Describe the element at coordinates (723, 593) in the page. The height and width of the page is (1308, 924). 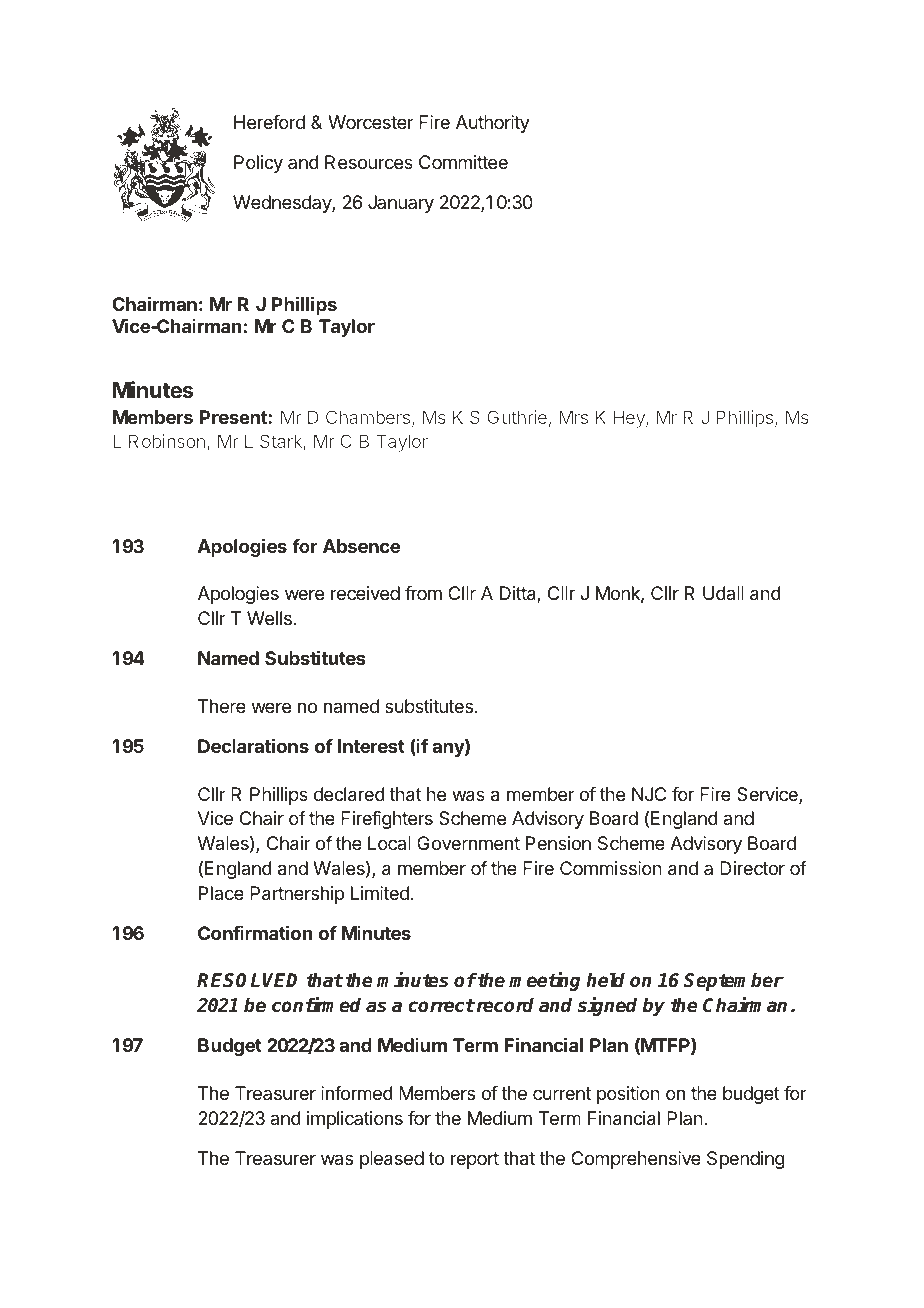
I see `Udall` at that location.
